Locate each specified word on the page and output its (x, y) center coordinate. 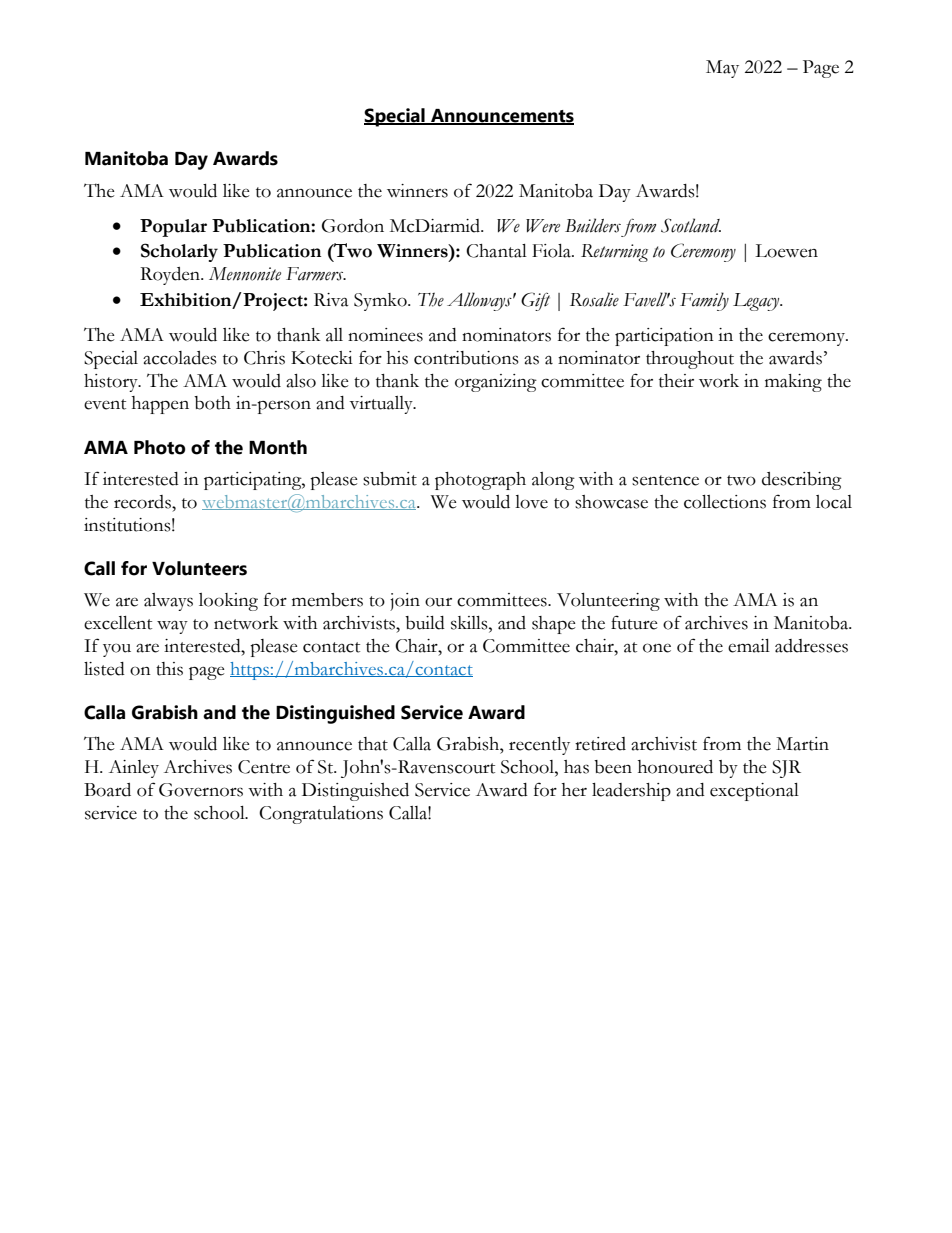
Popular (173, 228)
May (722, 69)
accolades (180, 358)
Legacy (757, 302)
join (405, 602)
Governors (201, 790)
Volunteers (199, 568)
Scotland (691, 225)
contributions (466, 358)
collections (725, 502)
